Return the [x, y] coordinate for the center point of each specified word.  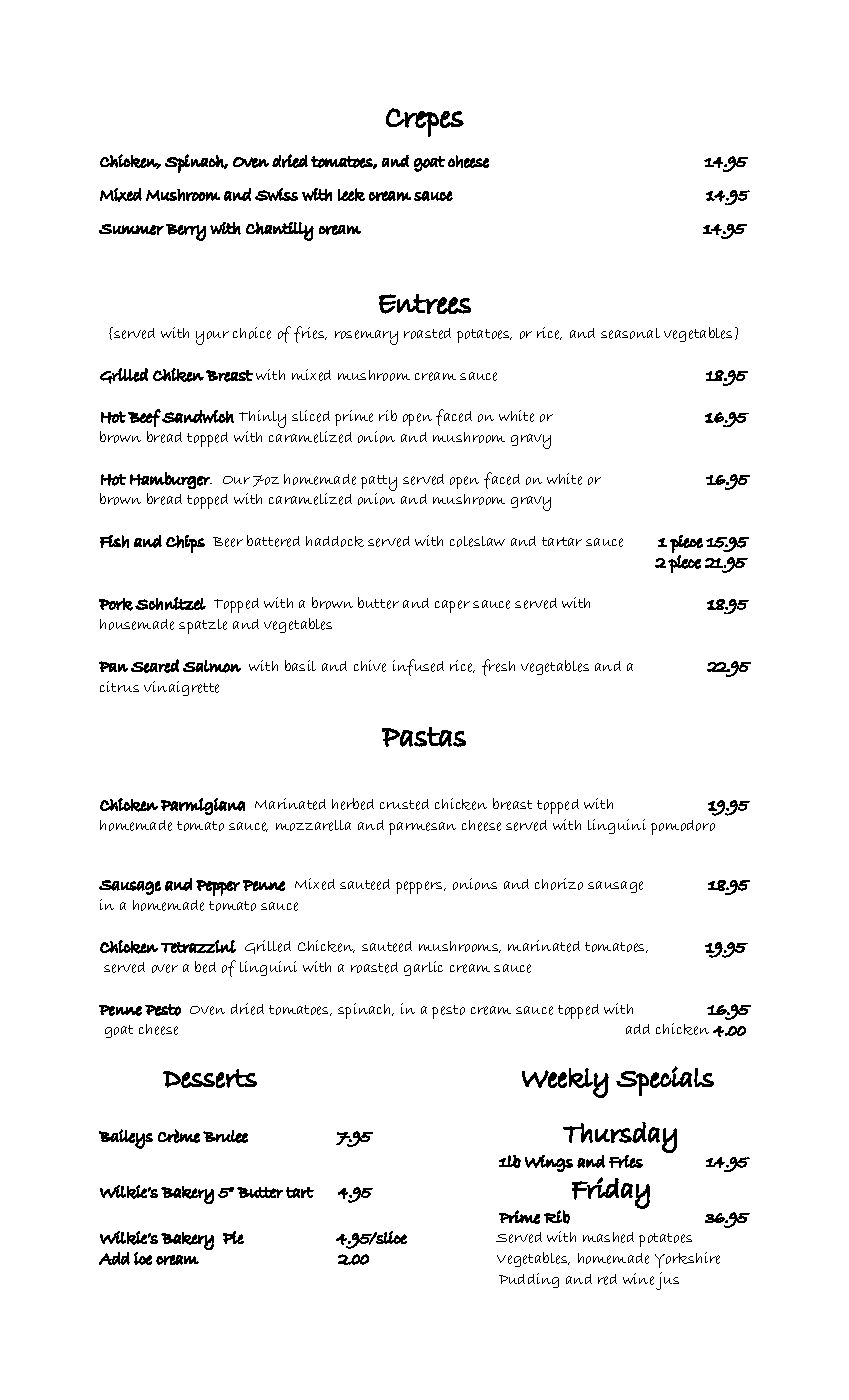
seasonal [630, 333]
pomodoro [683, 827]
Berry [186, 232]
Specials [665, 1081]
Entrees [425, 304]
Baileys [126, 1139]
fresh [498, 667]
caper [452, 606]
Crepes [425, 122]
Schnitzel [170, 603]
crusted [404, 804]
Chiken [178, 375]
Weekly [565, 1083]
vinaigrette [181, 688]
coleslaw [477, 541]
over [165, 968]
